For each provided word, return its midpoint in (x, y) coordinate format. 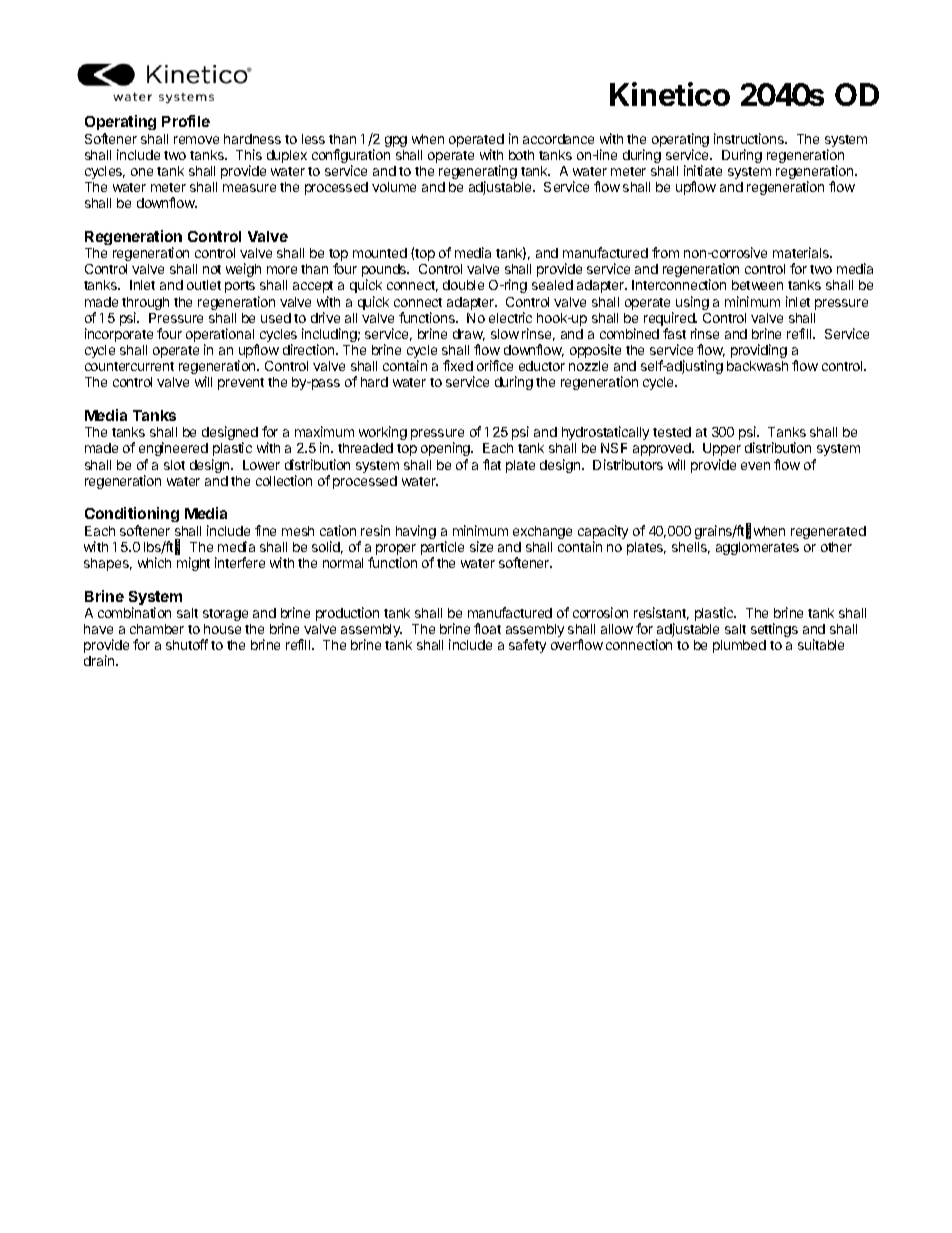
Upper (722, 449)
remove (196, 140)
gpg (396, 141)
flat (492, 464)
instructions (750, 138)
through (145, 305)
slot (174, 465)
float (487, 628)
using (692, 303)
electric (510, 317)
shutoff (187, 644)
